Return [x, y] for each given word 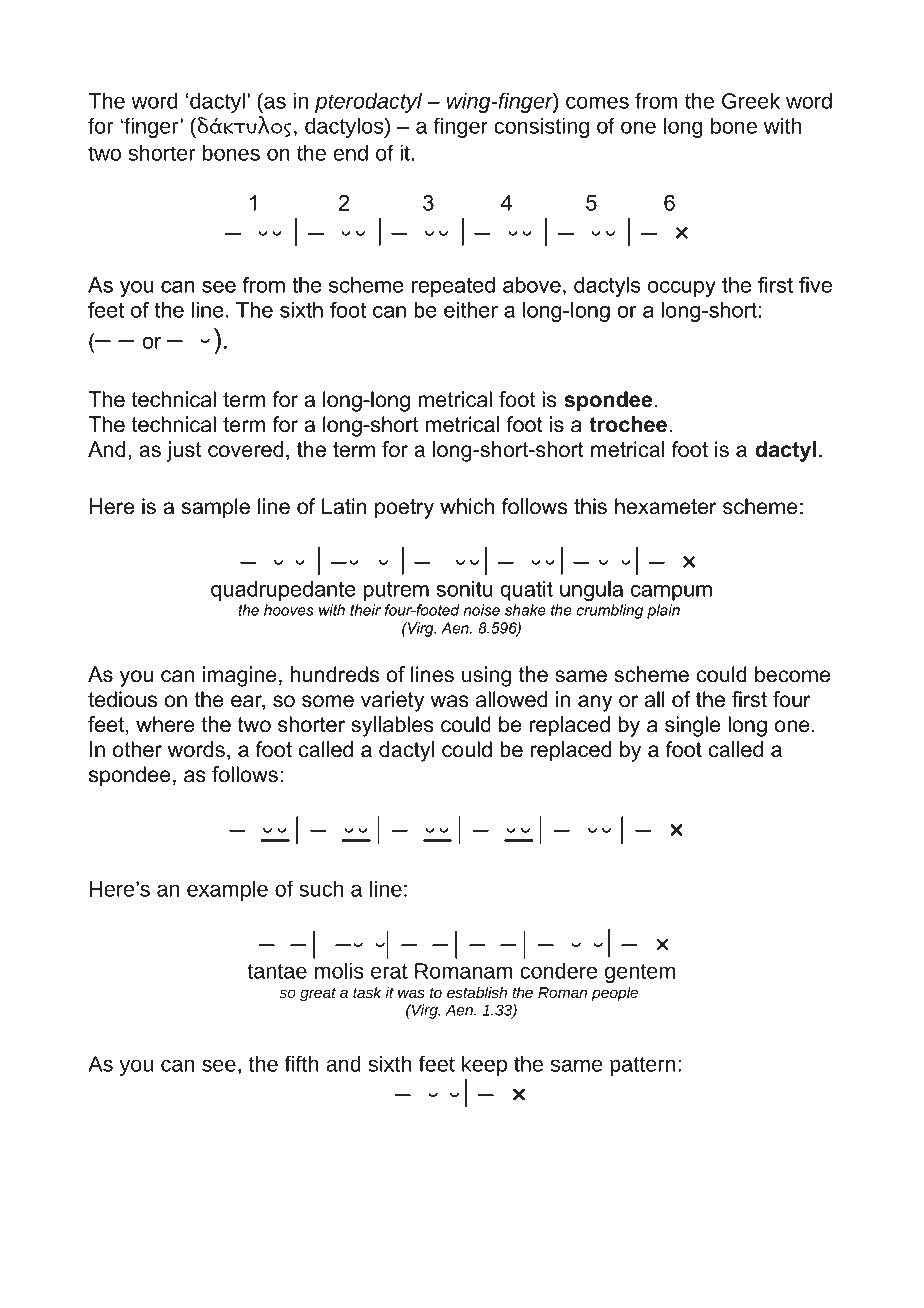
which [467, 506]
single [693, 726]
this [590, 506]
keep [484, 1065]
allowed [511, 699]
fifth [302, 1063]
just [184, 451]
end [351, 152]
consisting [541, 127]
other [137, 749]
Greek [751, 100]
